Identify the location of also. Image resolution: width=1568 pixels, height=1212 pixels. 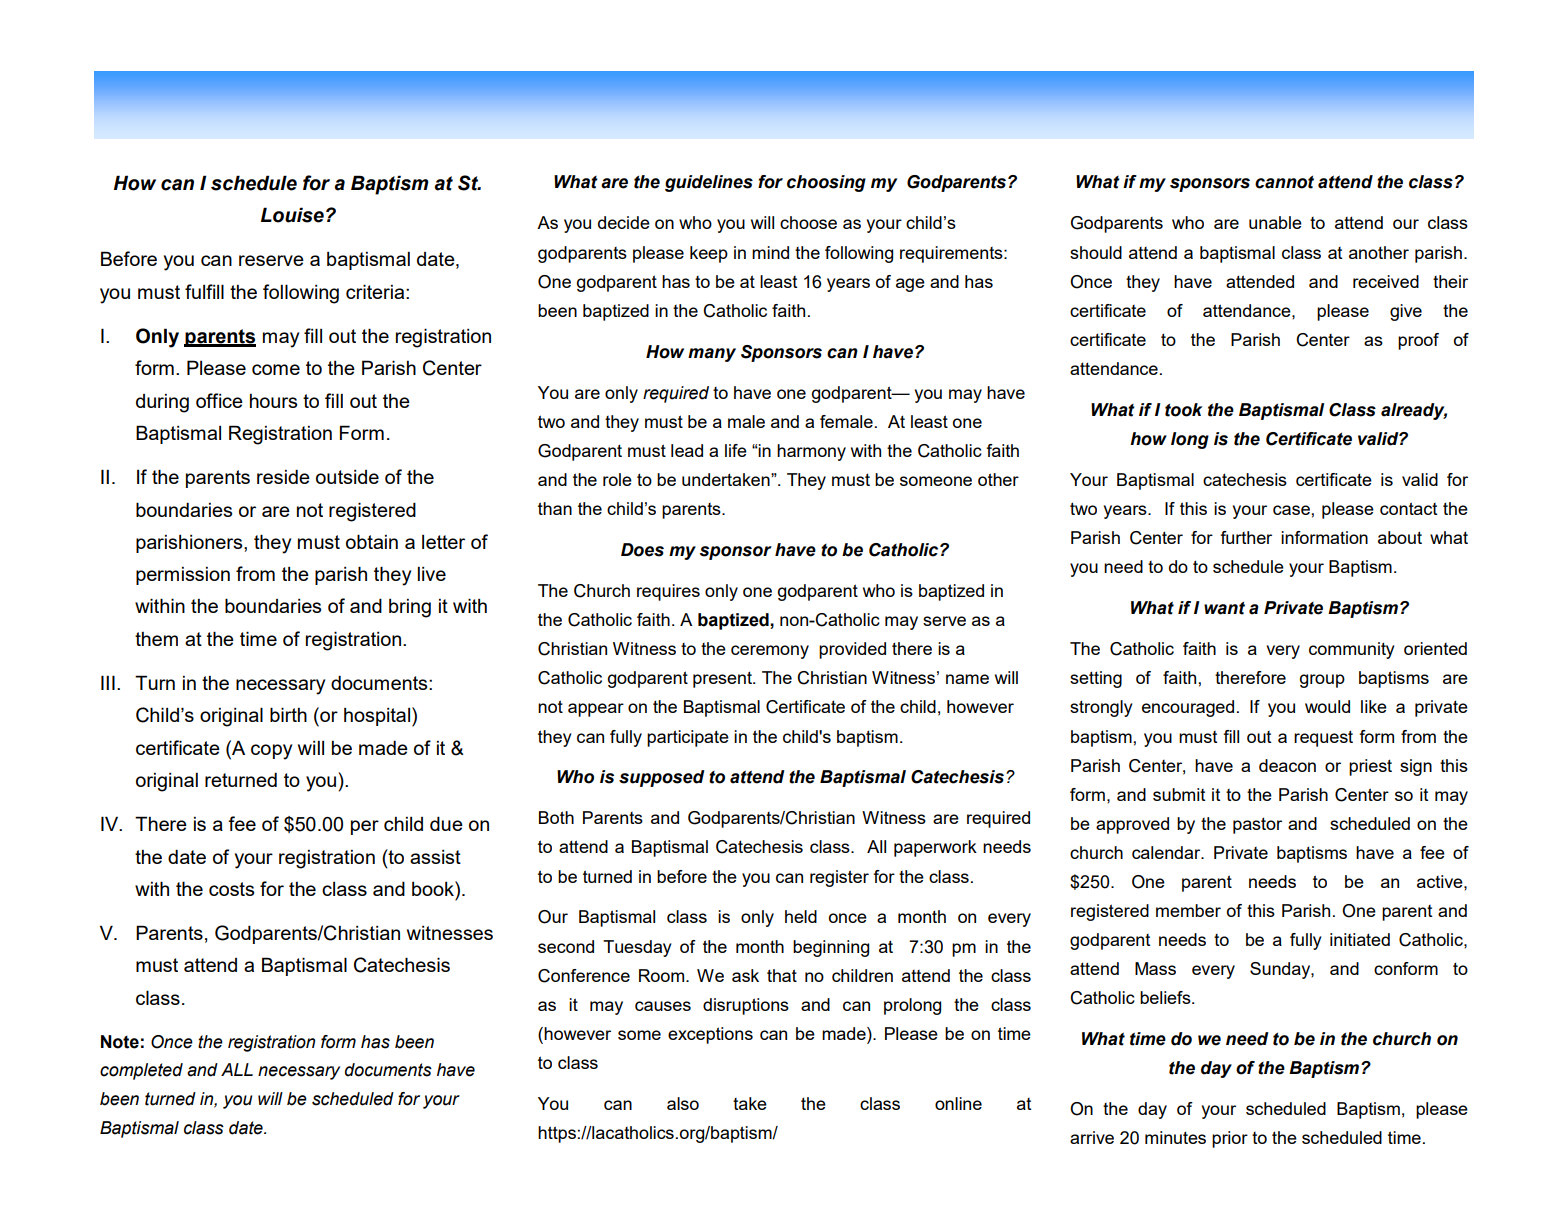
(683, 1103).
